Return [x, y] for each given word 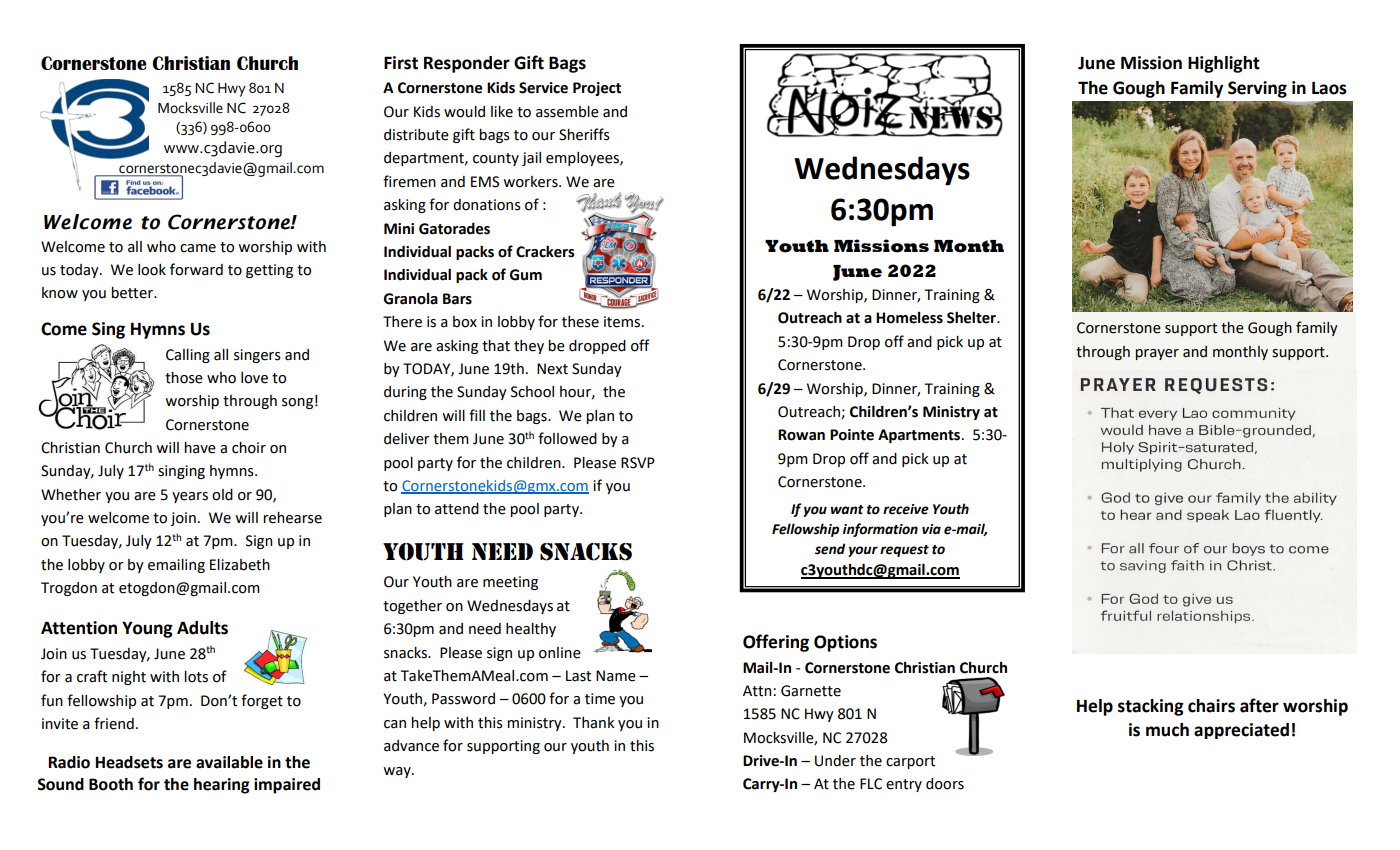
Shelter [972, 317]
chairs [1211, 706]
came [198, 248]
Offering [776, 643]
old [222, 495]
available [229, 762]
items [622, 322]
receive [906, 509]
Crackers [545, 251]
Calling [188, 356]
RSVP [638, 463]
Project [597, 89]
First [401, 63]
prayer [1157, 354]
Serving [1257, 89]
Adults [202, 628]
